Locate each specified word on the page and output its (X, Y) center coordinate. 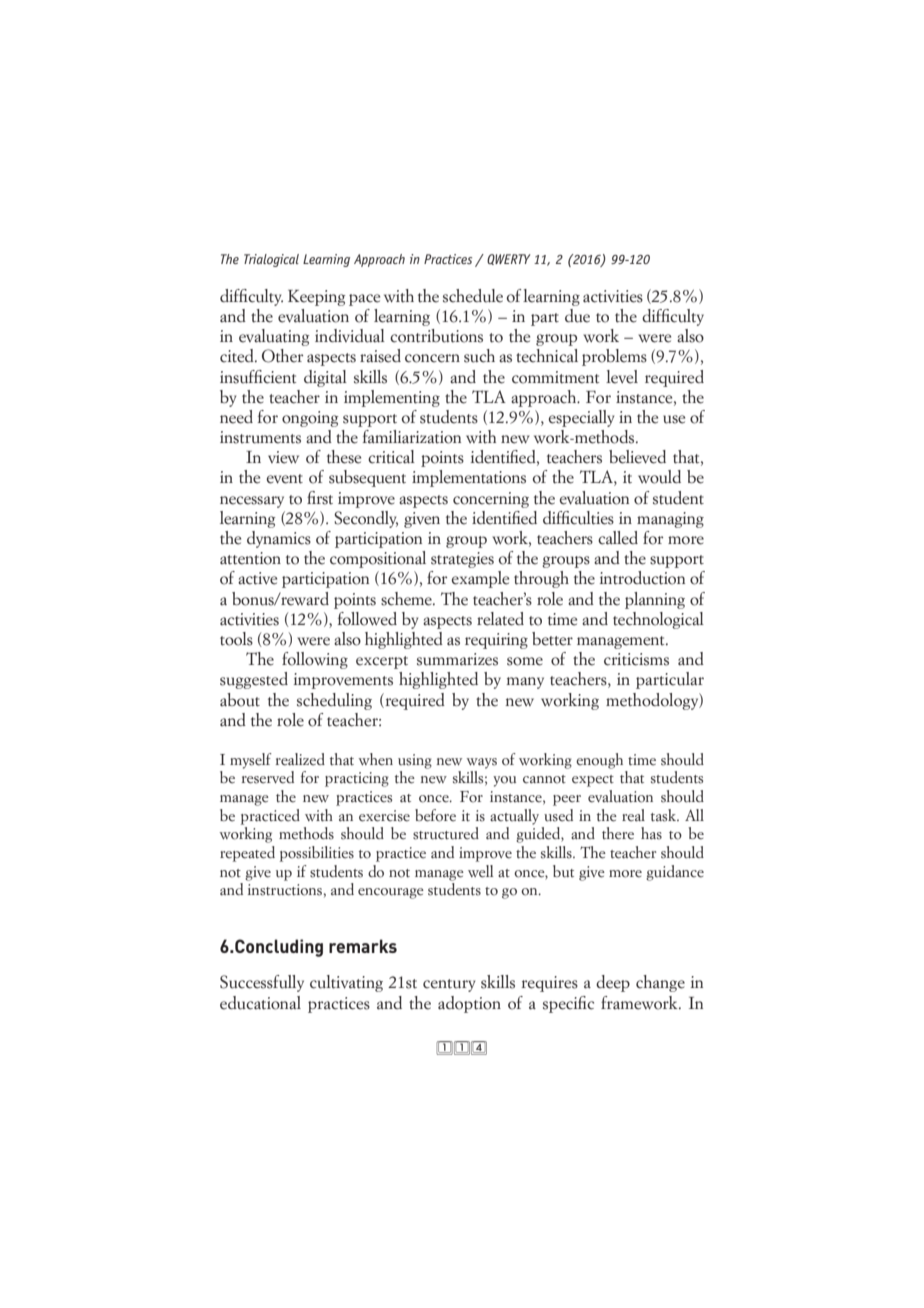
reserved (268, 777)
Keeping (317, 298)
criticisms (636, 659)
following (315, 660)
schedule (473, 296)
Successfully (262, 983)
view (283, 457)
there (618, 833)
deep (613, 983)
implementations (469, 478)
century (449, 985)
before (435, 815)
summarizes (457, 659)
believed (637, 457)
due (577, 316)
